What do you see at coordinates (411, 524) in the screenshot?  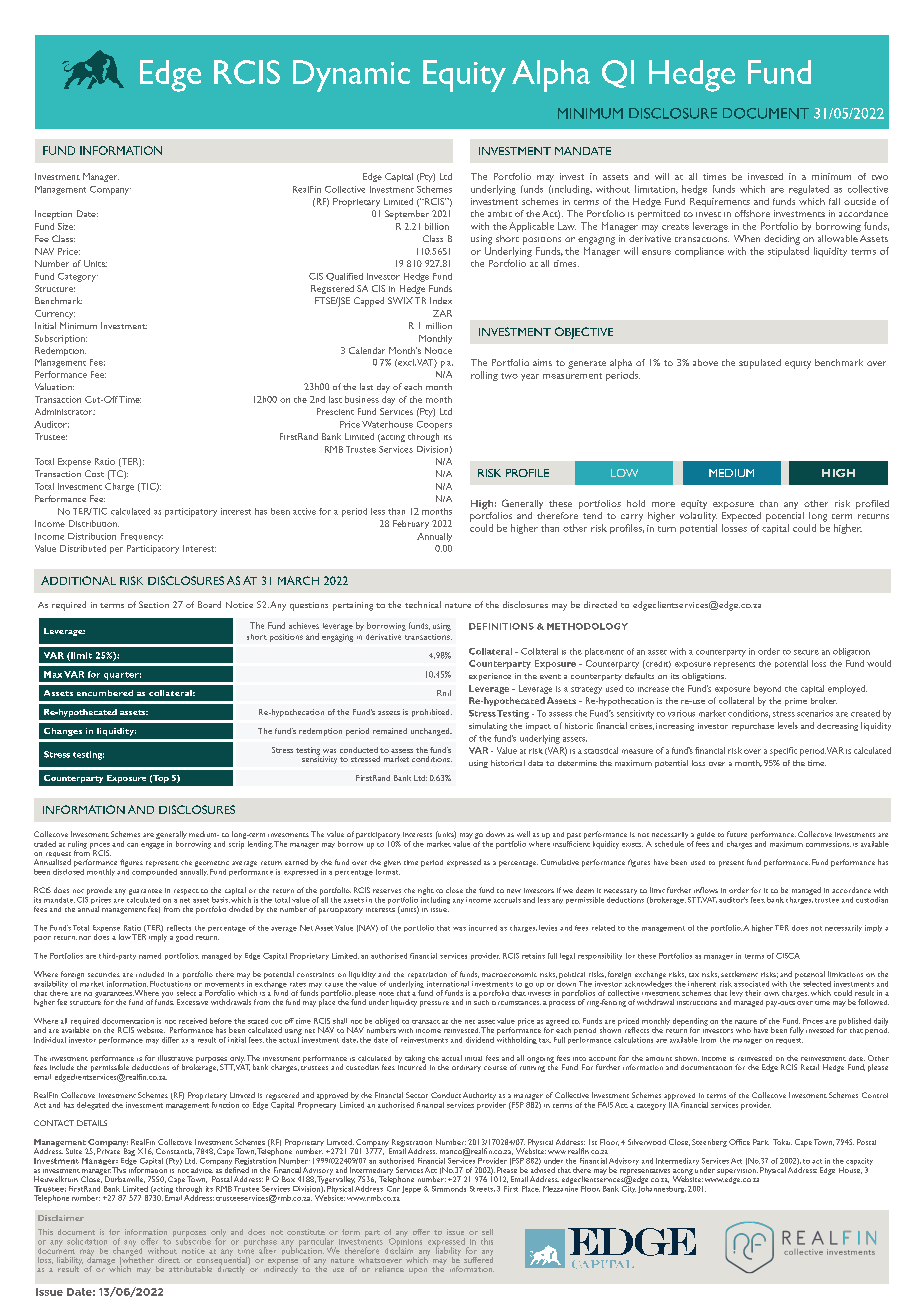 I see `February` at bounding box center [411, 524].
